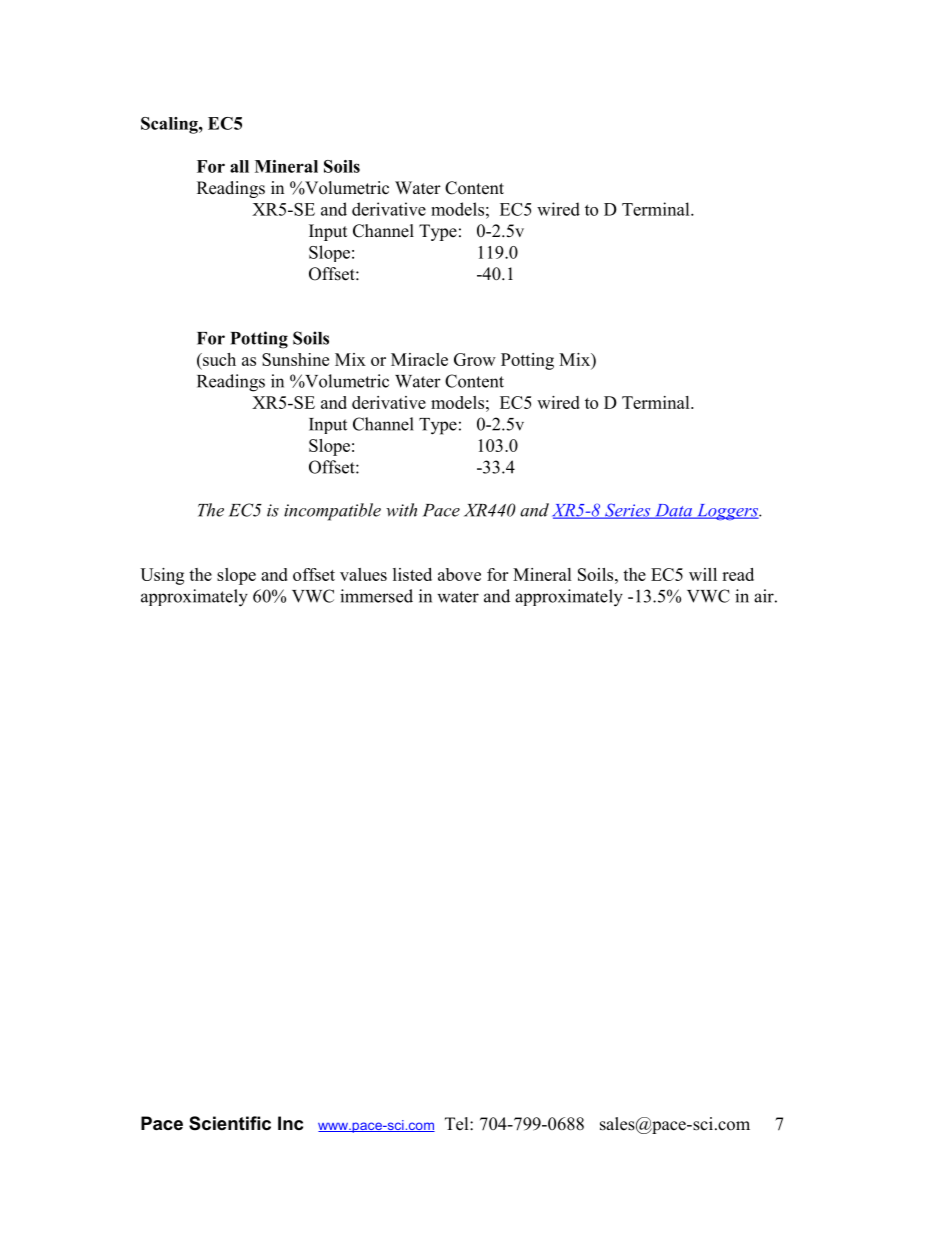  I want to click on Scientific, so click(230, 1123).
